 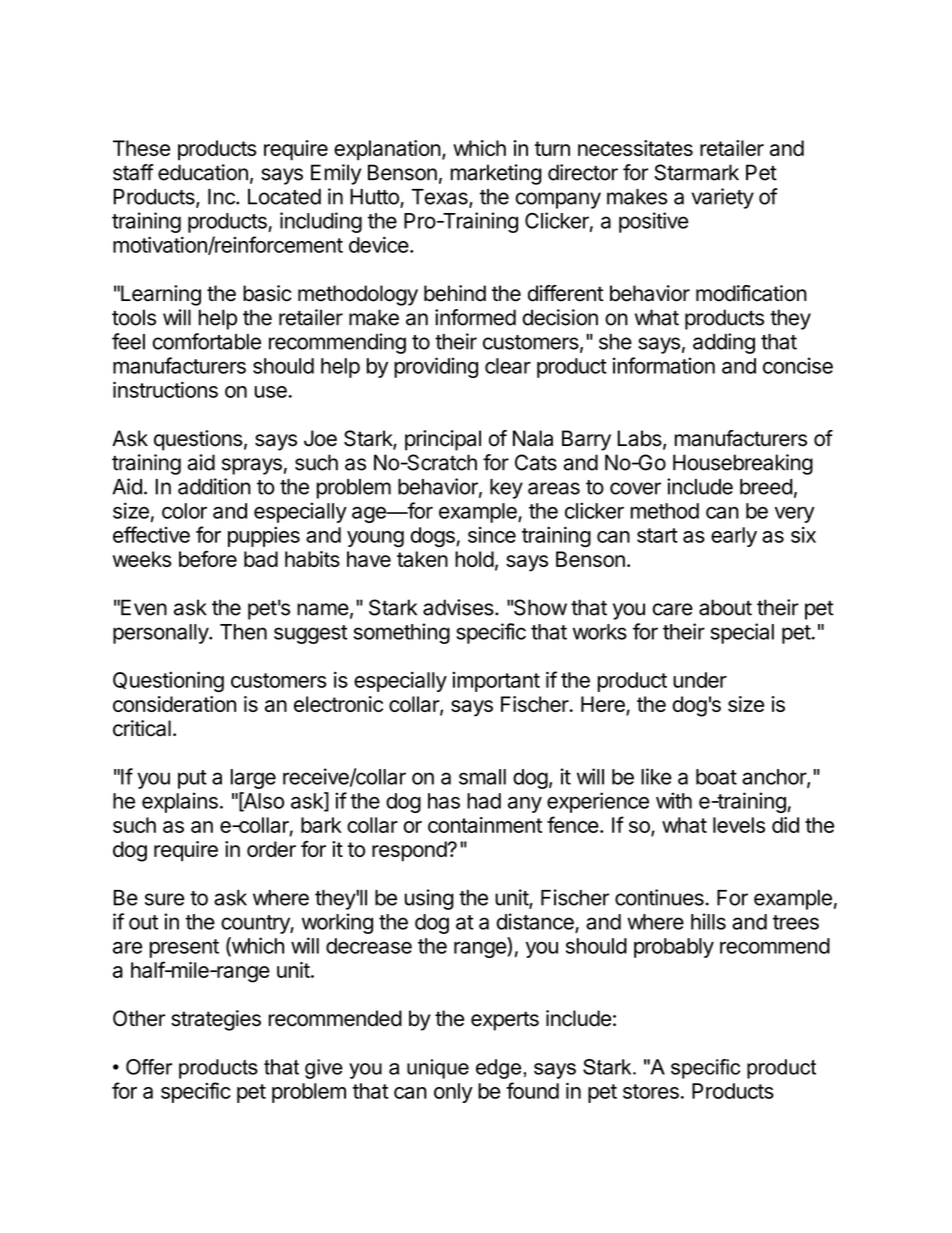 What do you see at coordinates (192, 779) in the screenshot?
I see `put` at bounding box center [192, 779].
